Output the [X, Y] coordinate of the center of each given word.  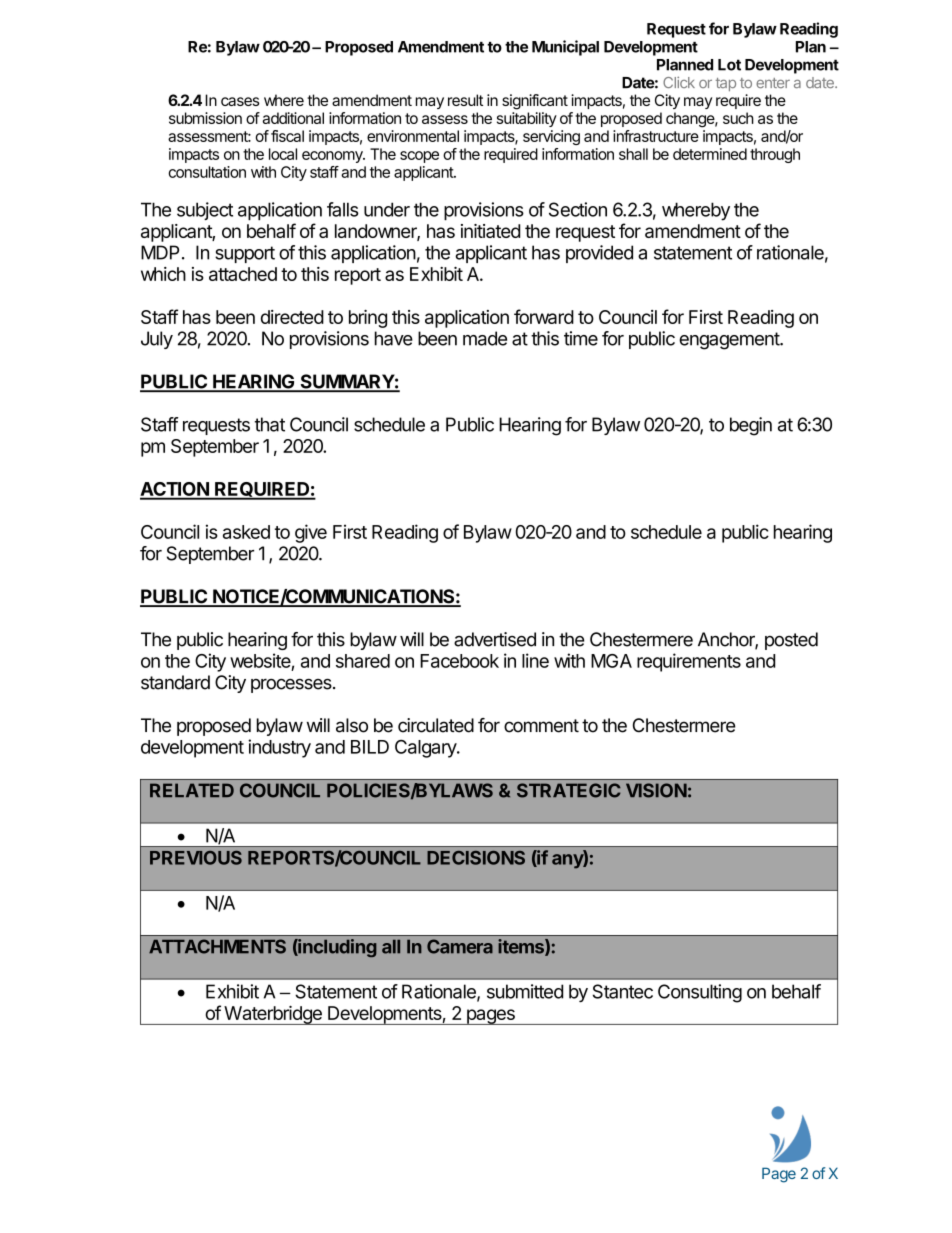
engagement [730, 341]
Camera [460, 946]
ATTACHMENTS [217, 946]
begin [751, 426]
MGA [611, 661]
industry [279, 748]
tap [726, 84]
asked [246, 532]
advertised [495, 639]
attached [243, 274]
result [465, 100]
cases [240, 101]
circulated [436, 725]
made [485, 338]
